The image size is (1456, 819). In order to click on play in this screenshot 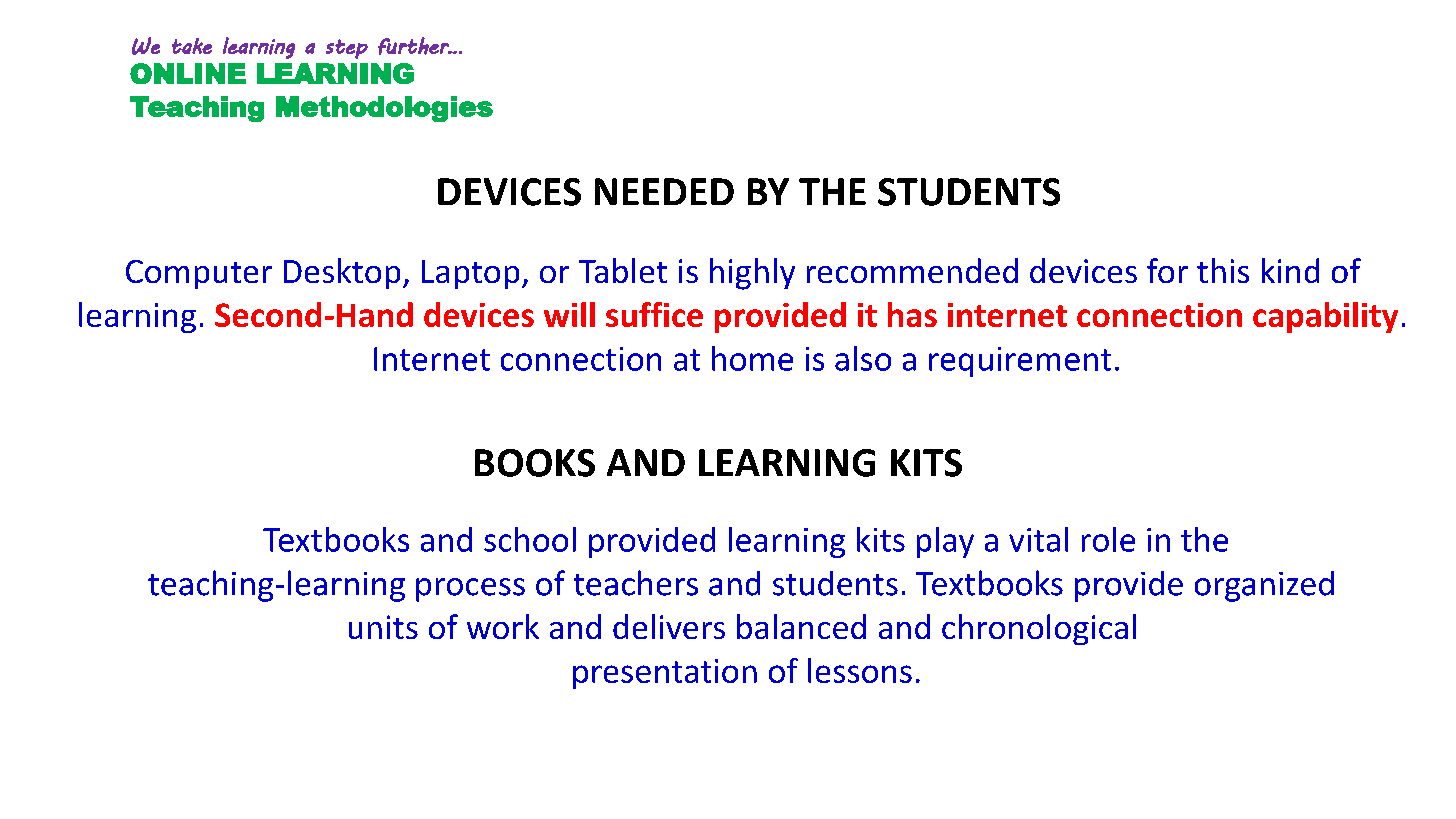, I will do `click(945, 542)`.
